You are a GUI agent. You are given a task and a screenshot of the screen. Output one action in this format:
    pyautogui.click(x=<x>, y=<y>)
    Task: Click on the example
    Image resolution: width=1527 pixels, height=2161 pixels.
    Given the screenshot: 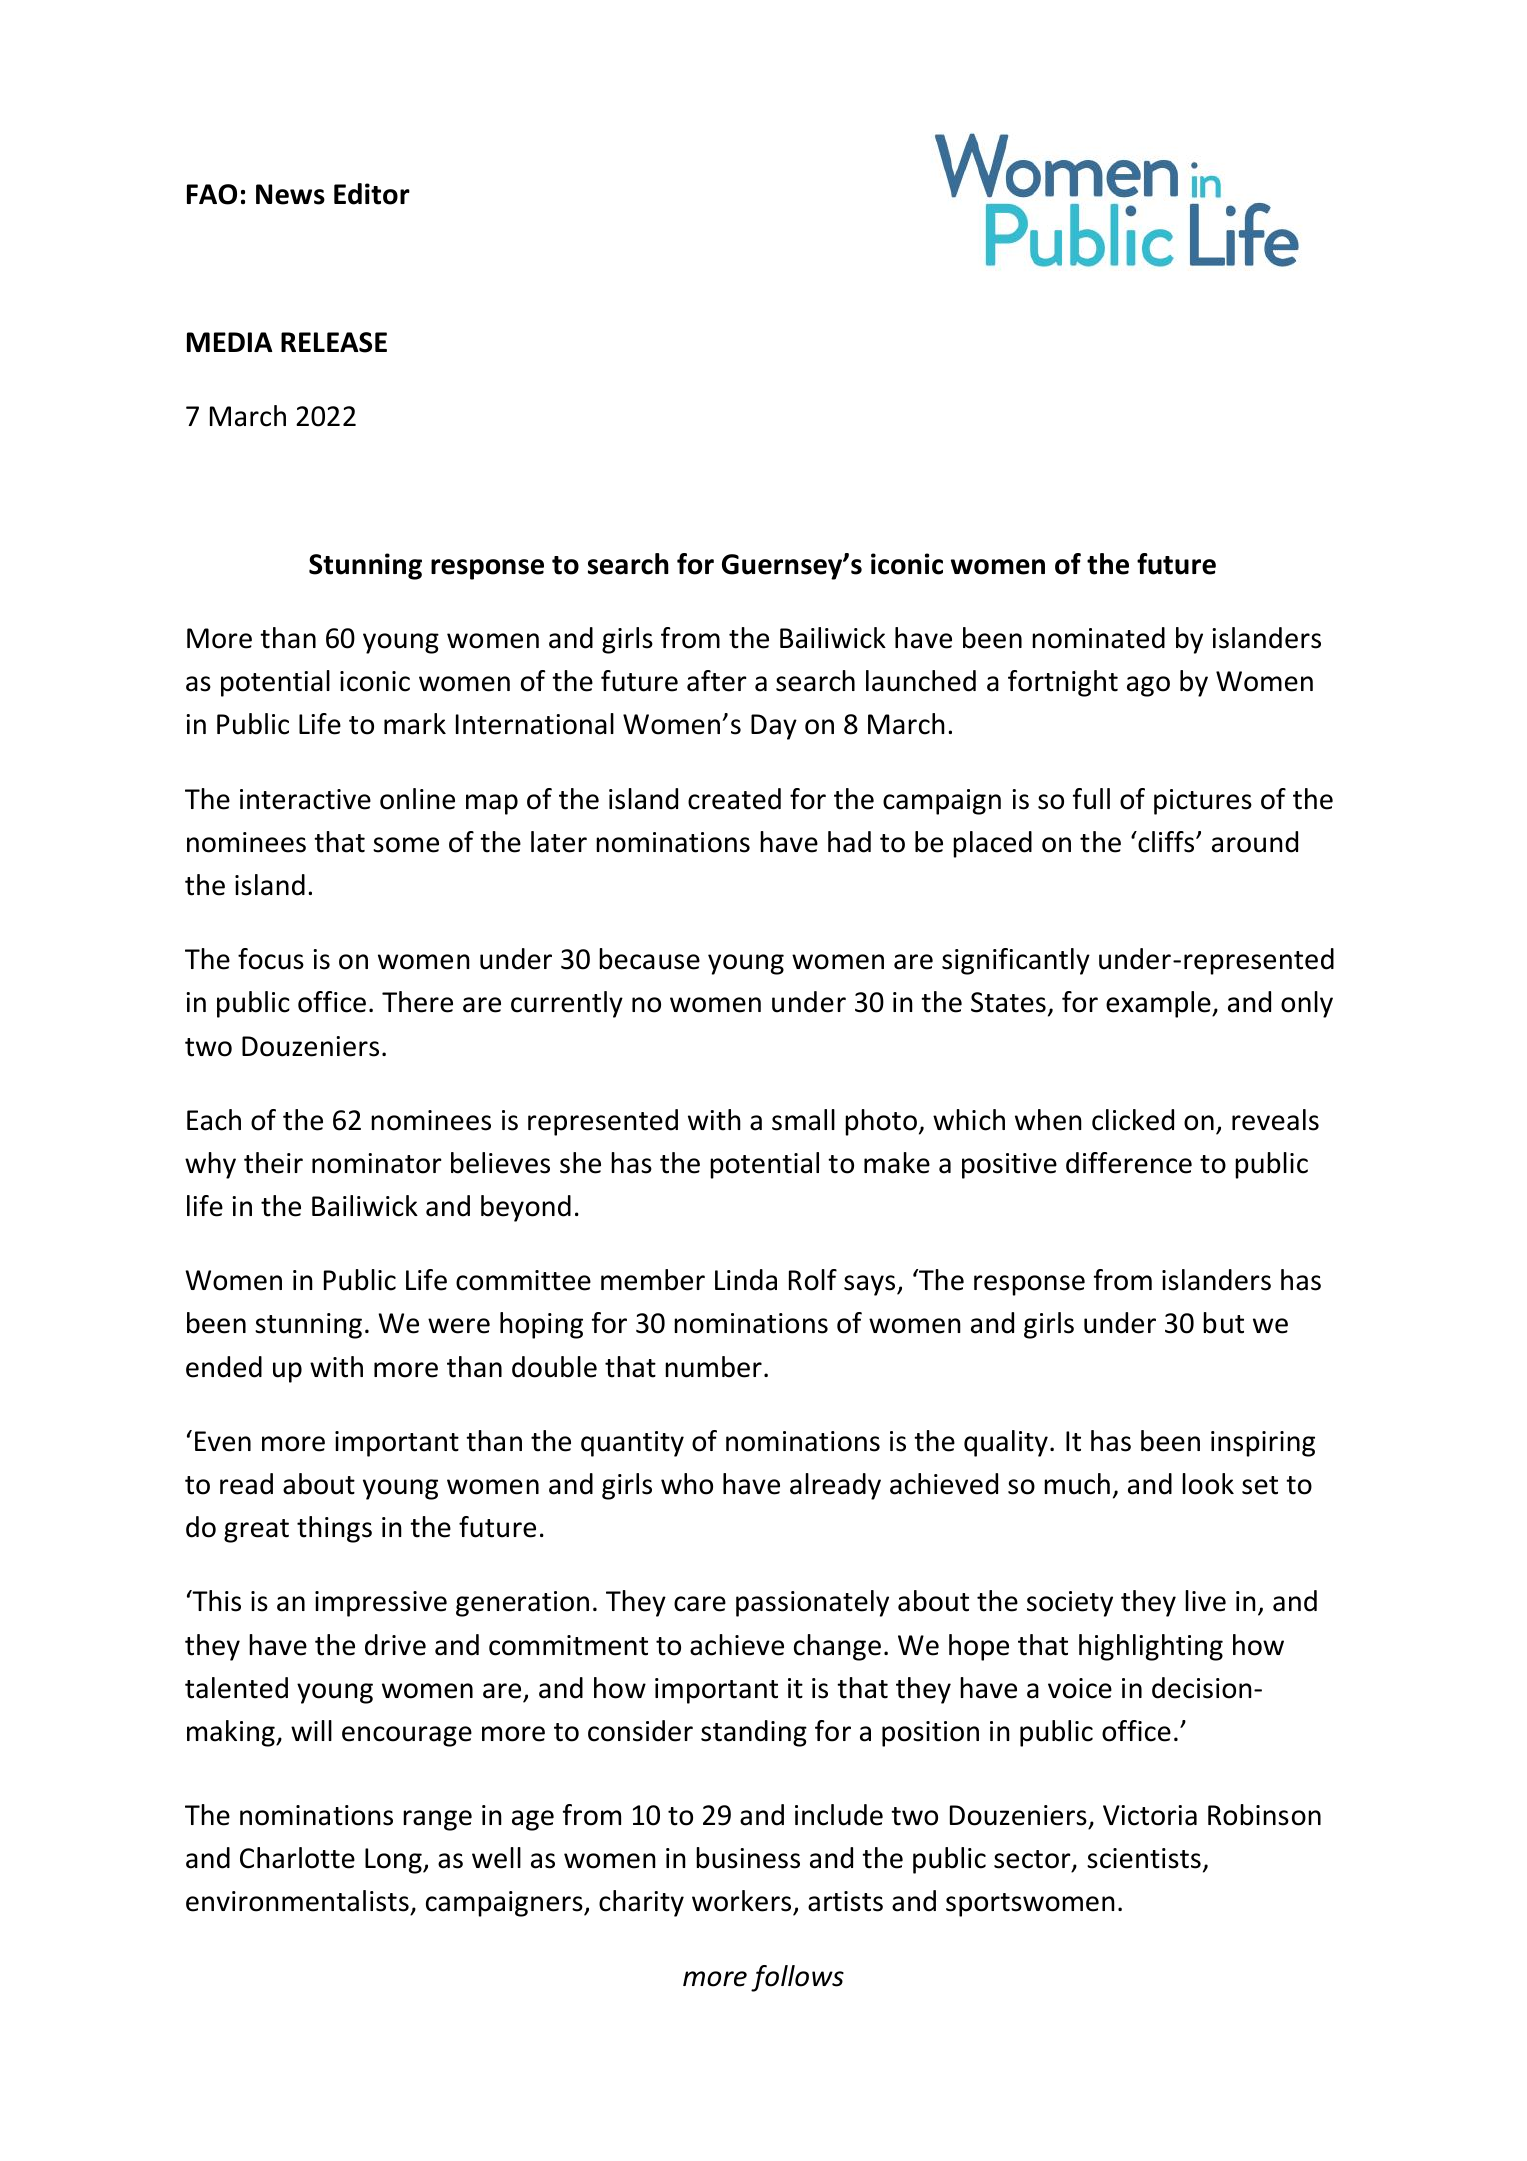 What is the action you would take?
    pyautogui.click(x=1159, y=1004)
